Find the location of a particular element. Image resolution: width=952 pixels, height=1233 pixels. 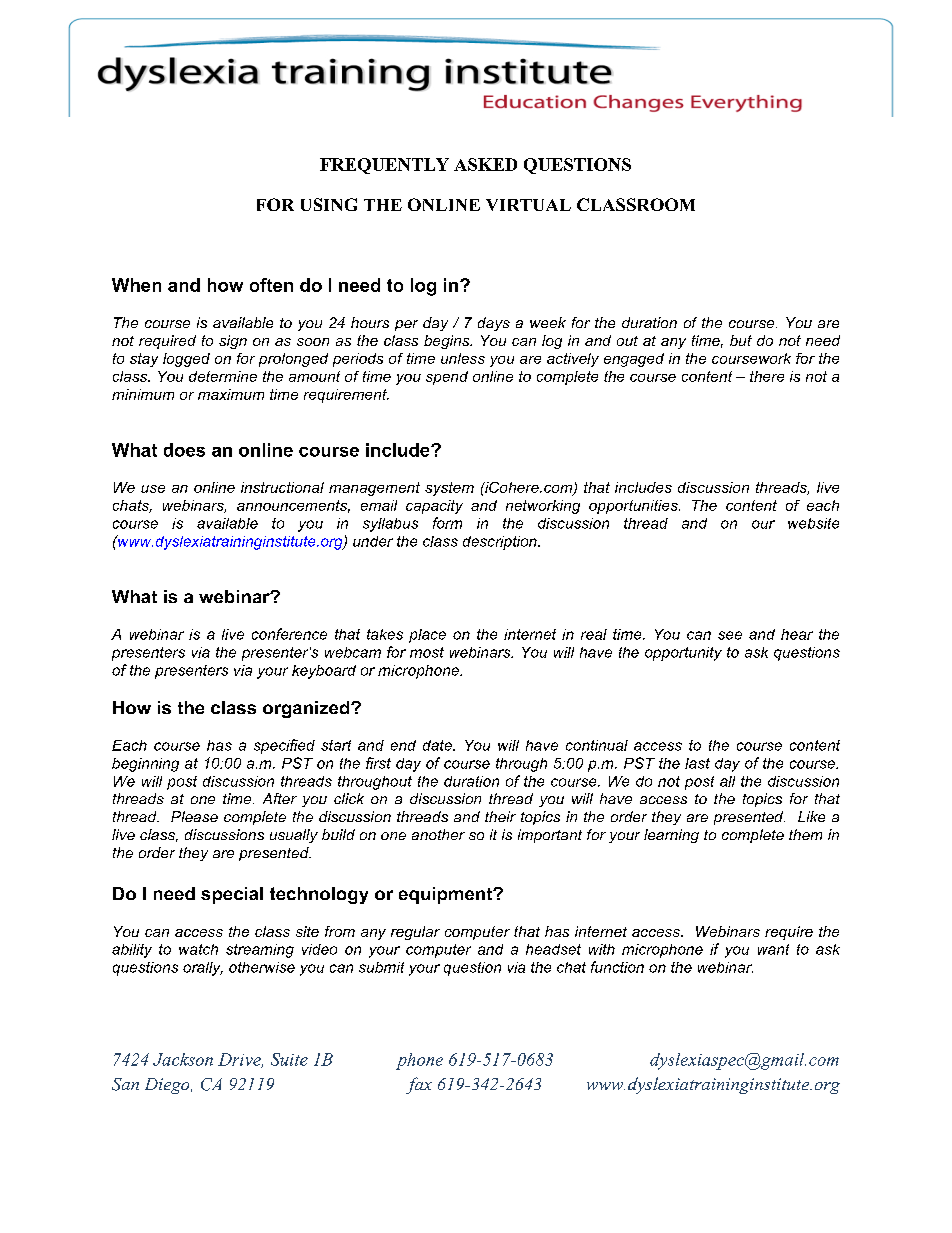

learning is located at coordinates (671, 836).
